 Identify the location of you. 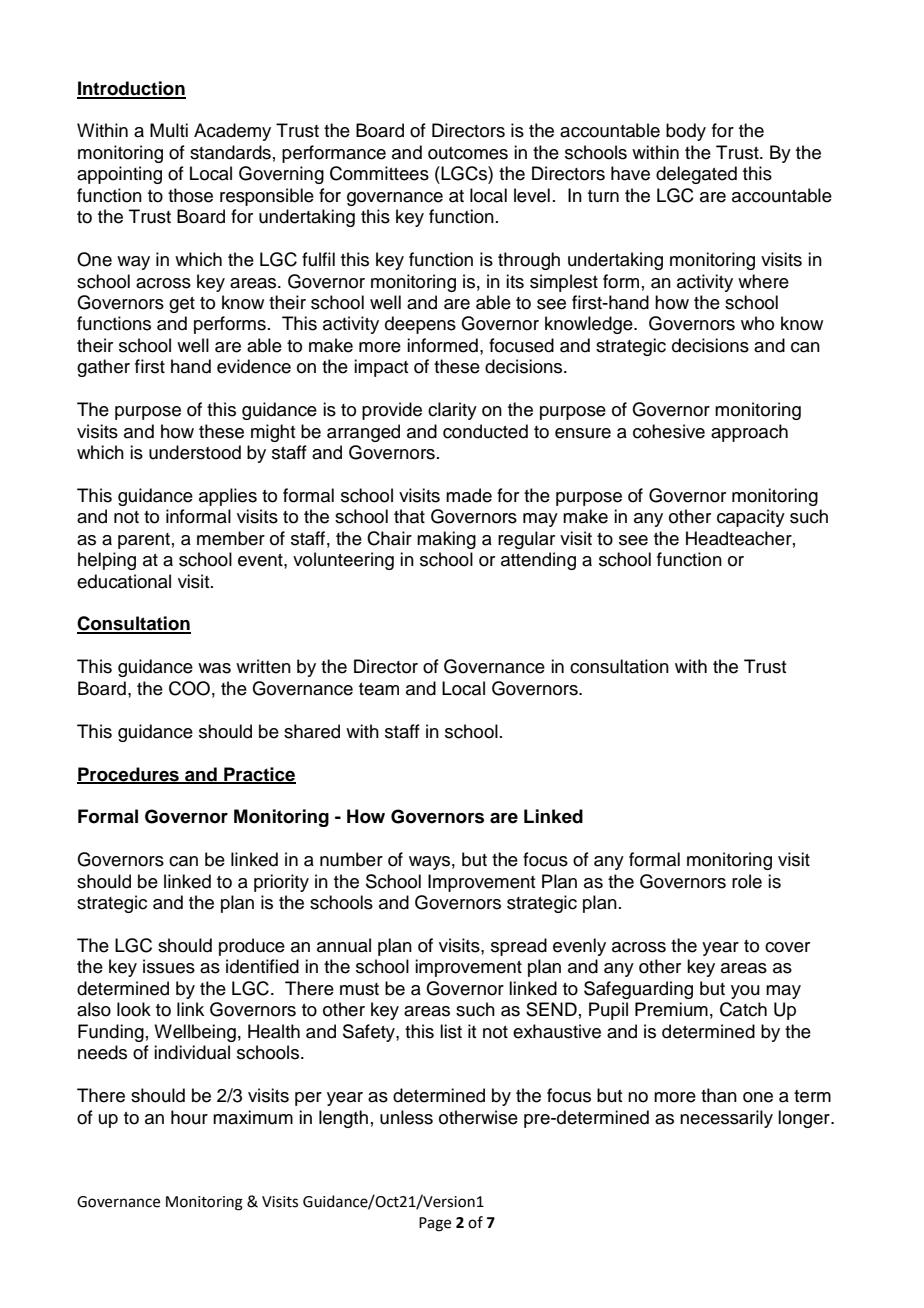
(745, 992).
